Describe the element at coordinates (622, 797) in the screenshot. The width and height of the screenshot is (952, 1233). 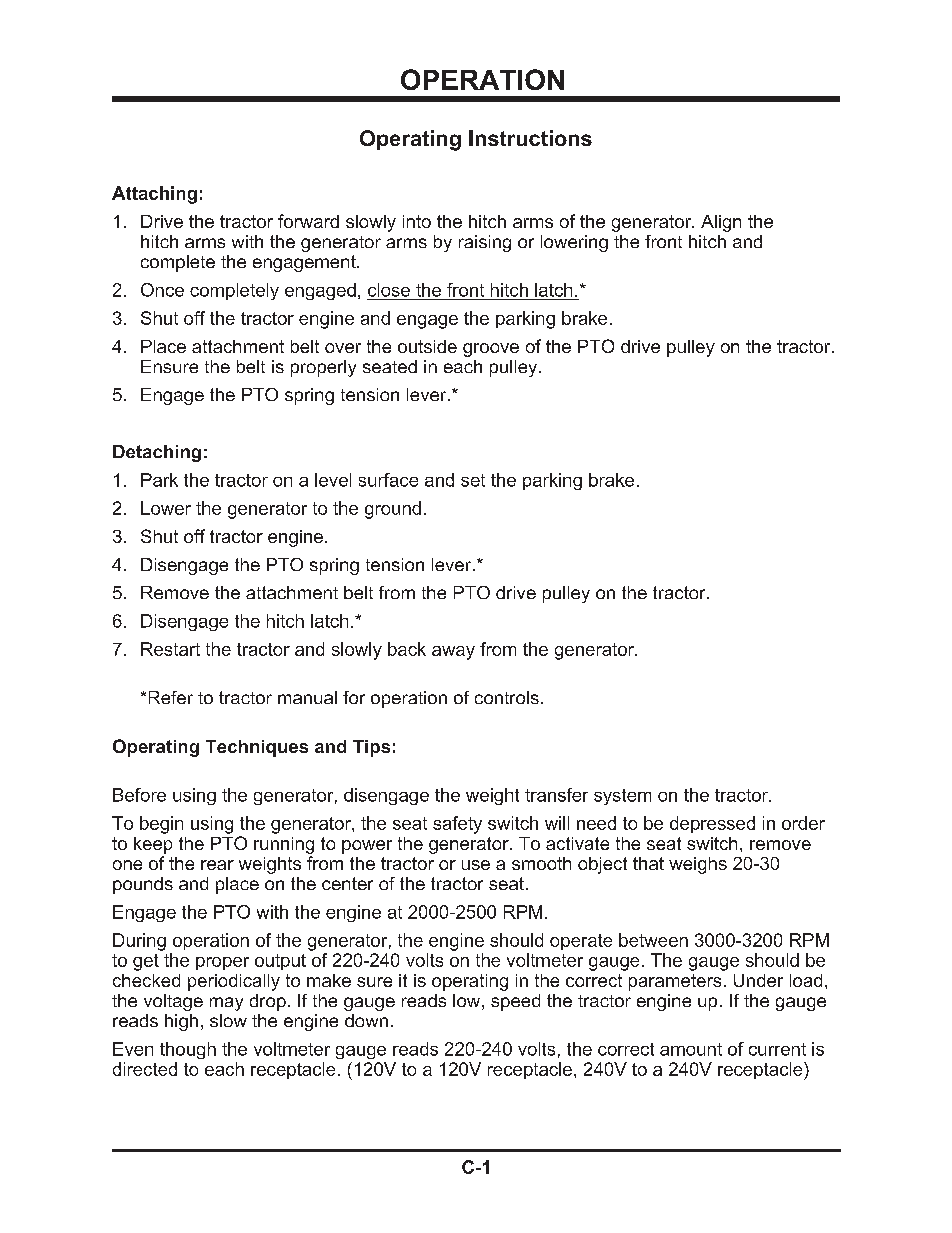
I see `system` at that location.
